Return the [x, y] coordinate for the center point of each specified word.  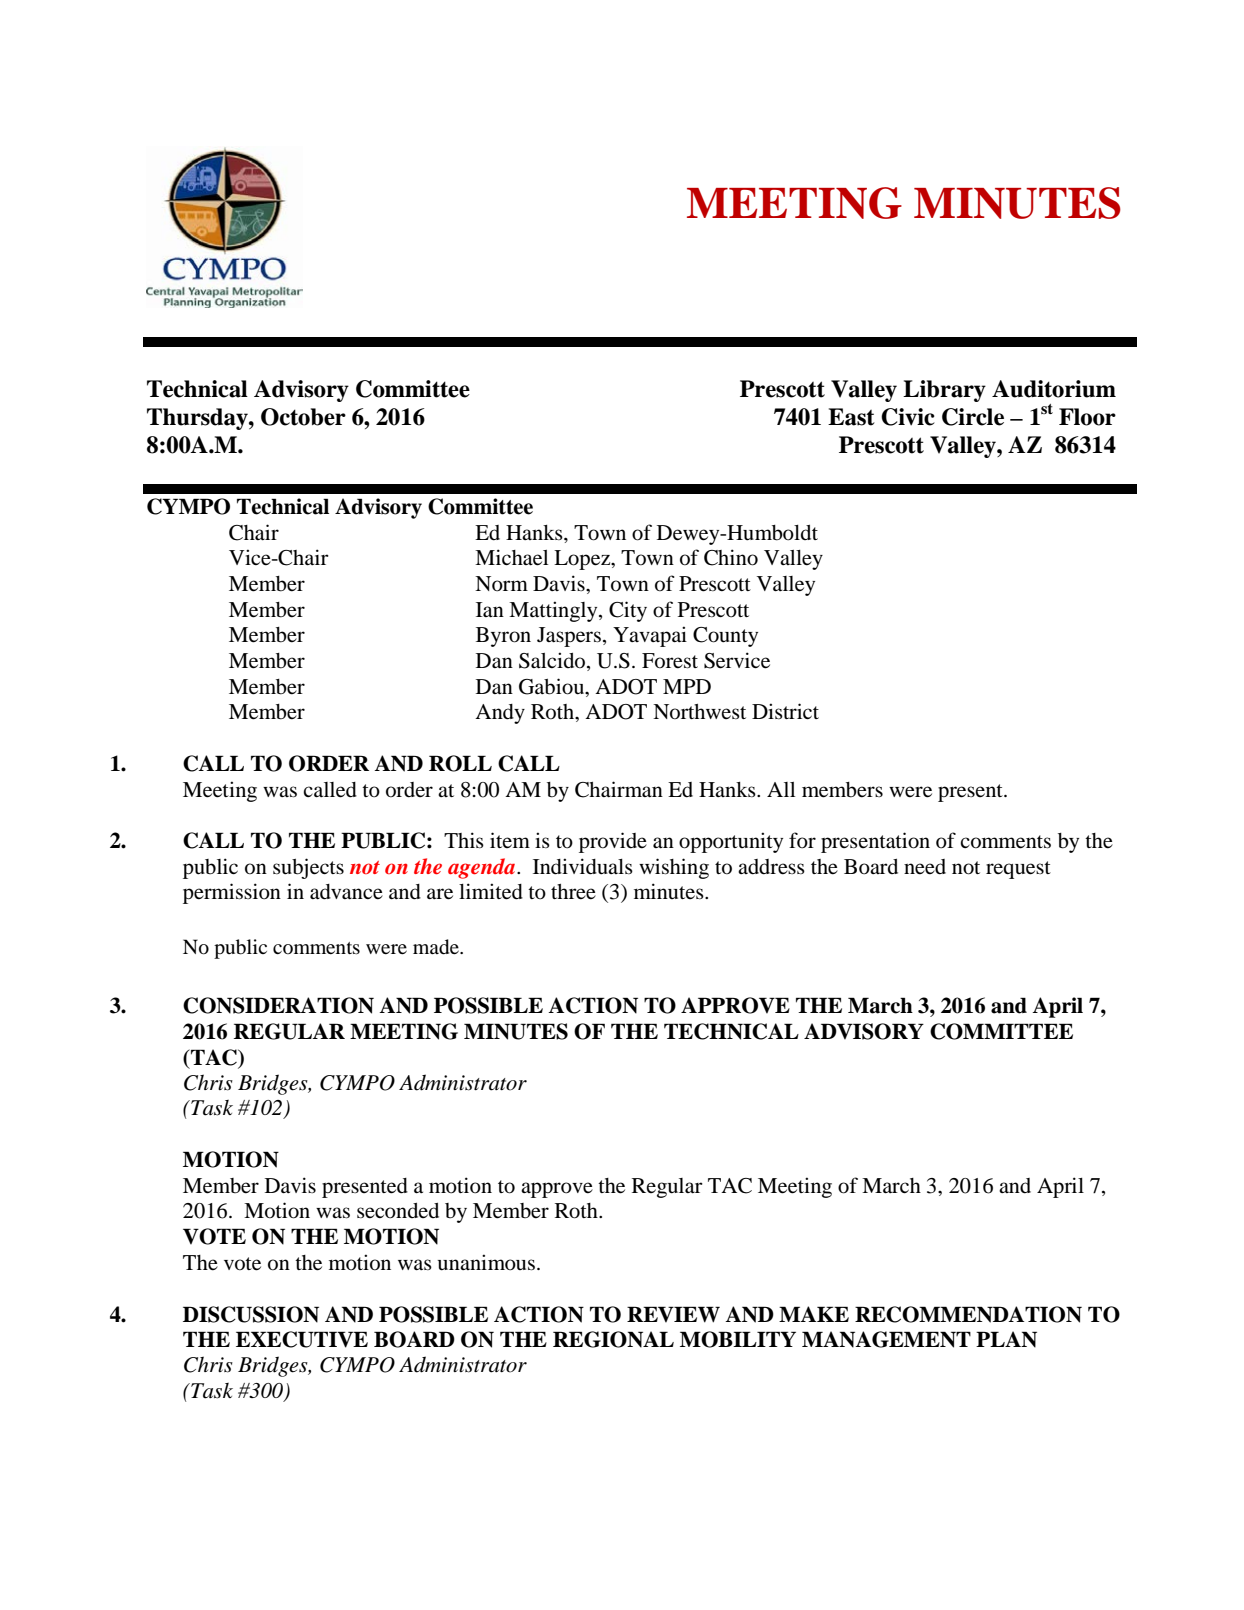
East [851, 417]
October [303, 417]
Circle [973, 417]
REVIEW [673, 1314]
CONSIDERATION [278, 1005]
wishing [674, 868]
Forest [670, 661]
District [785, 711]
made [437, 947]
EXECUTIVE [302, 1339]
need [925, 867]
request [1018, 870]
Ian [490, 610]
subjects [308, 868]
